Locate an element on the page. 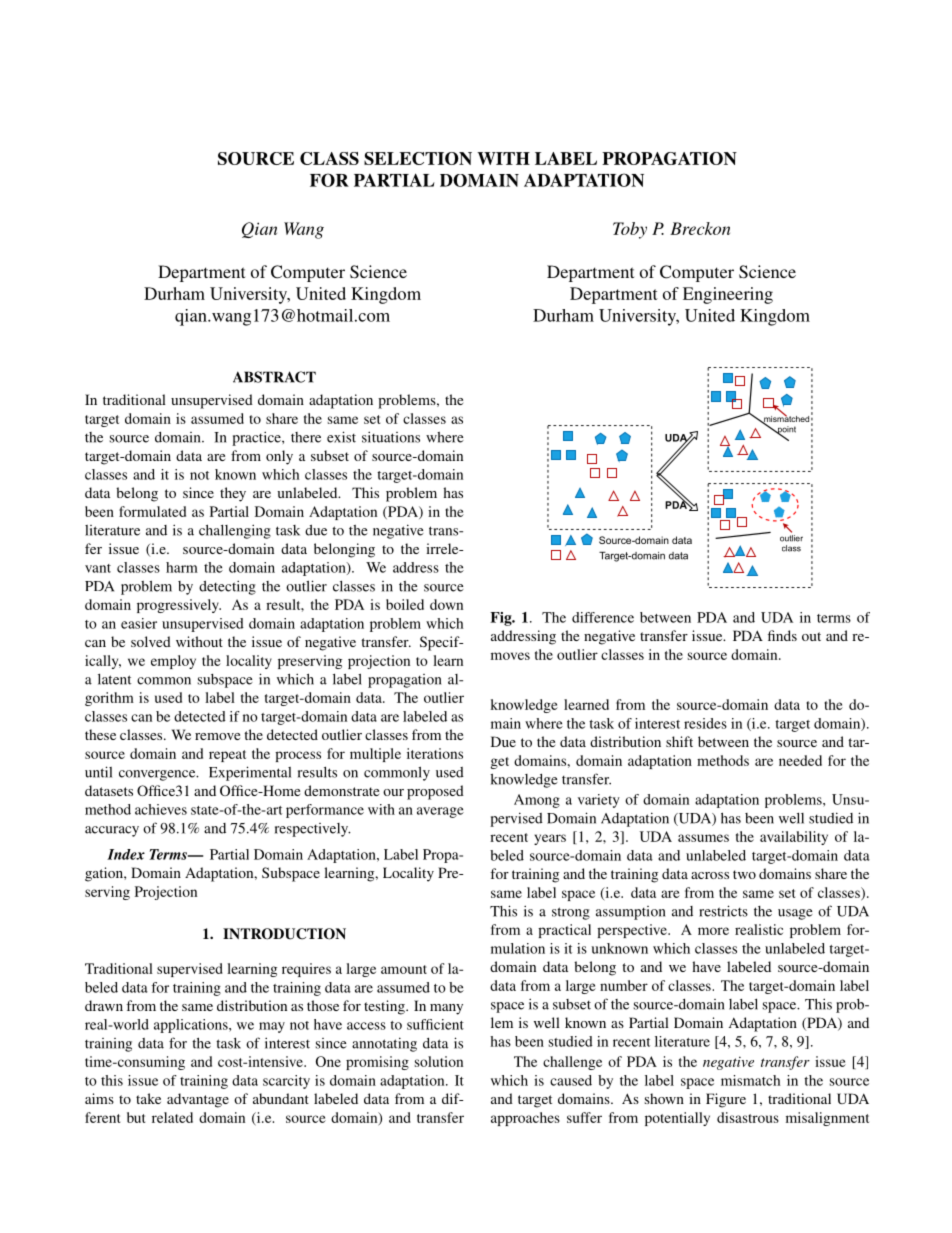 This page has width=952, height=1233. average is located at coordinates (440, 812).
